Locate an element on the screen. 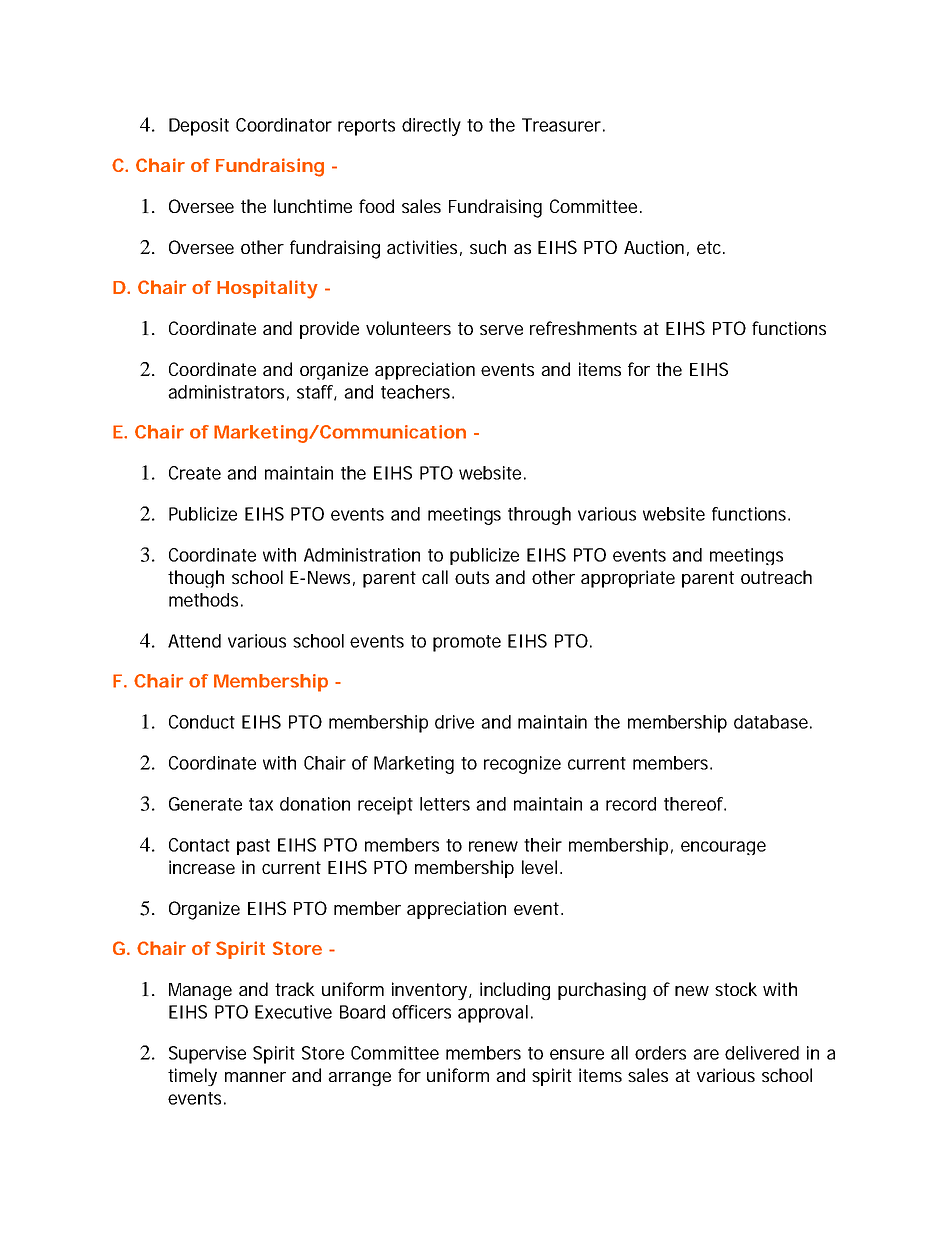 Image resolution: width=952 pixels, height=1233 pixels. Coordinator is located at coordinates (284, 125).
